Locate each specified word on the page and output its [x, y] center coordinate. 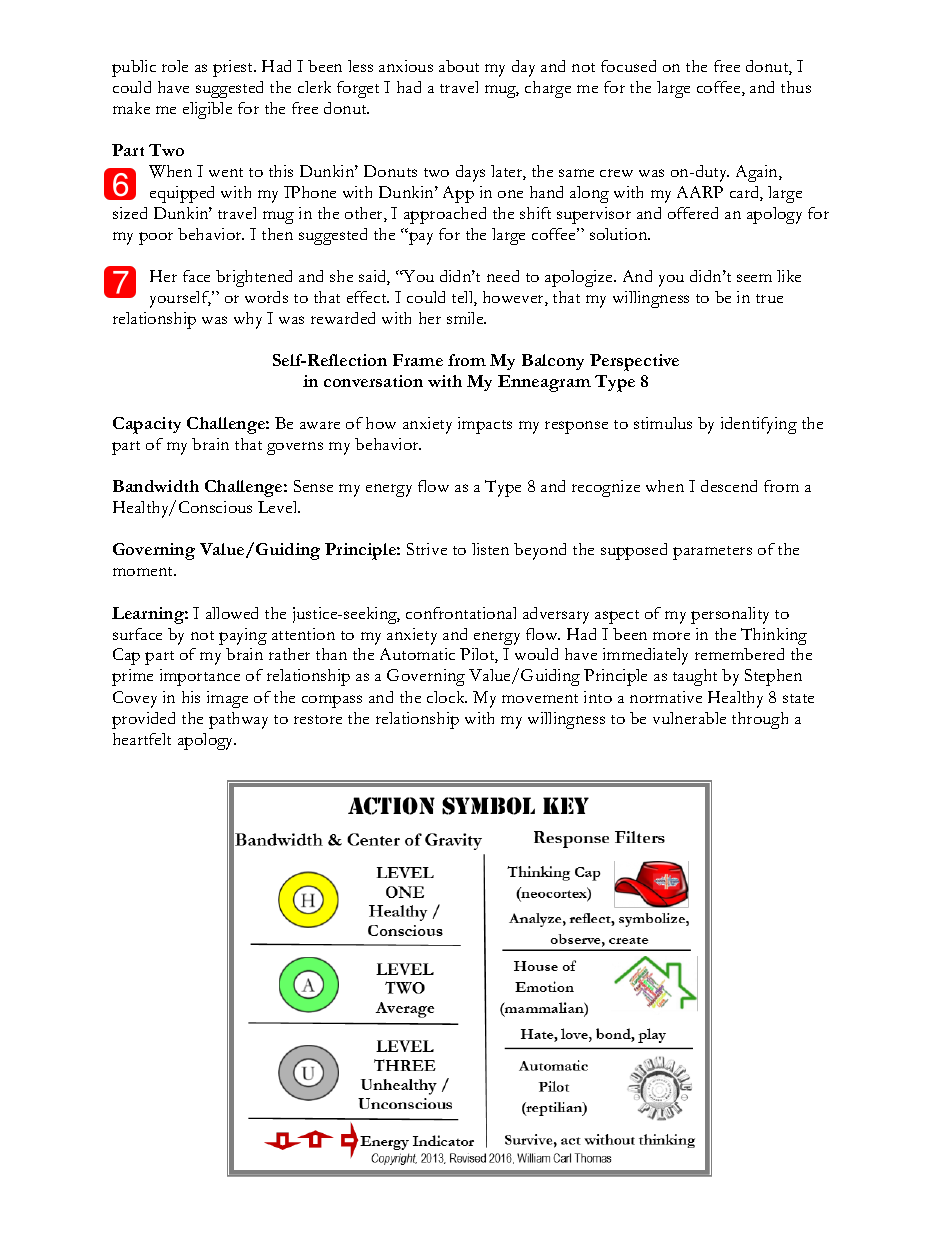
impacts [485, 425]
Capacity [147, 425]
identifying [759, 425]
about [459, 66]
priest [234, 68]
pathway [238, 720]
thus [796, 87]
